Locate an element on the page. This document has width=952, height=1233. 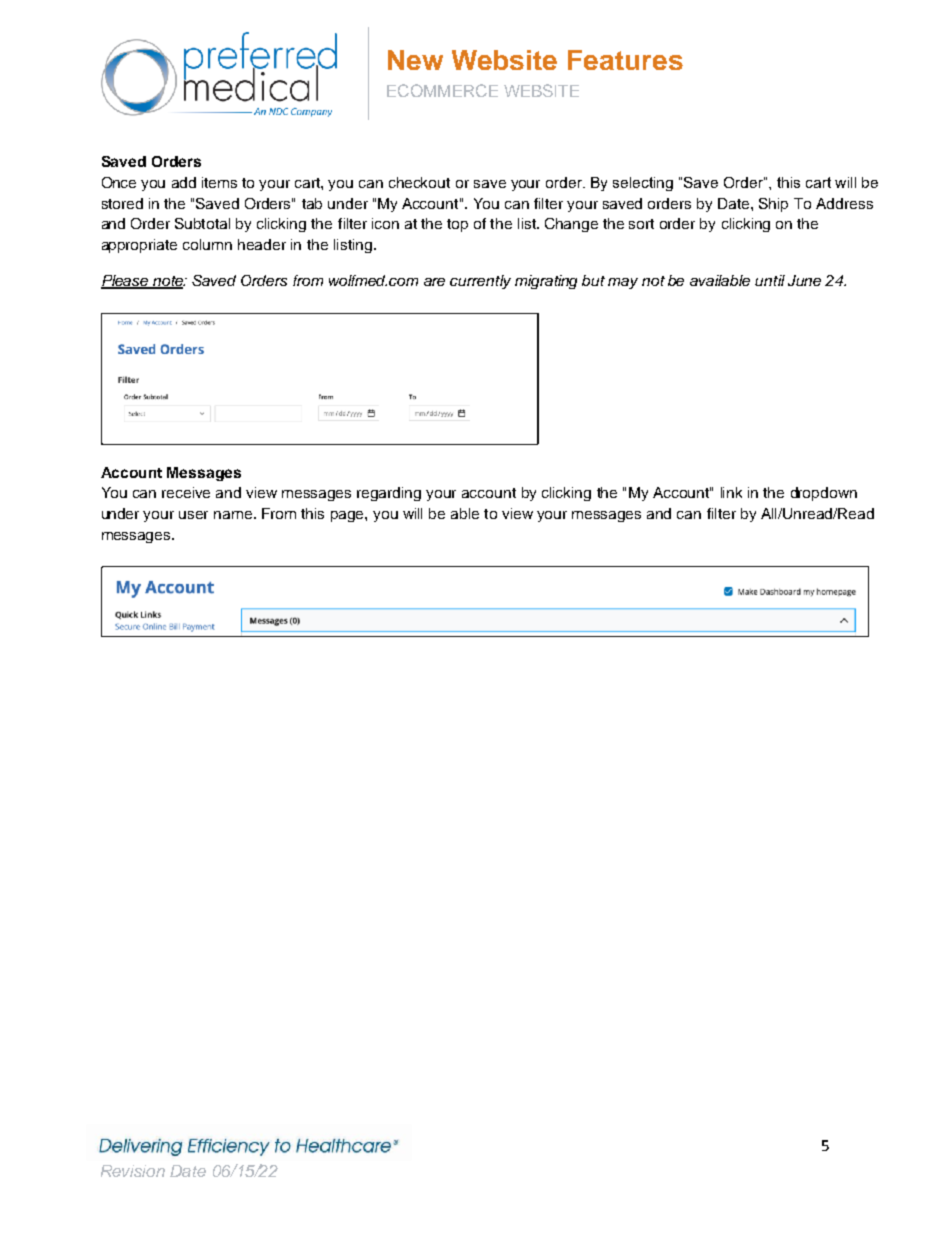
items is located at coordinates (219, 182).
